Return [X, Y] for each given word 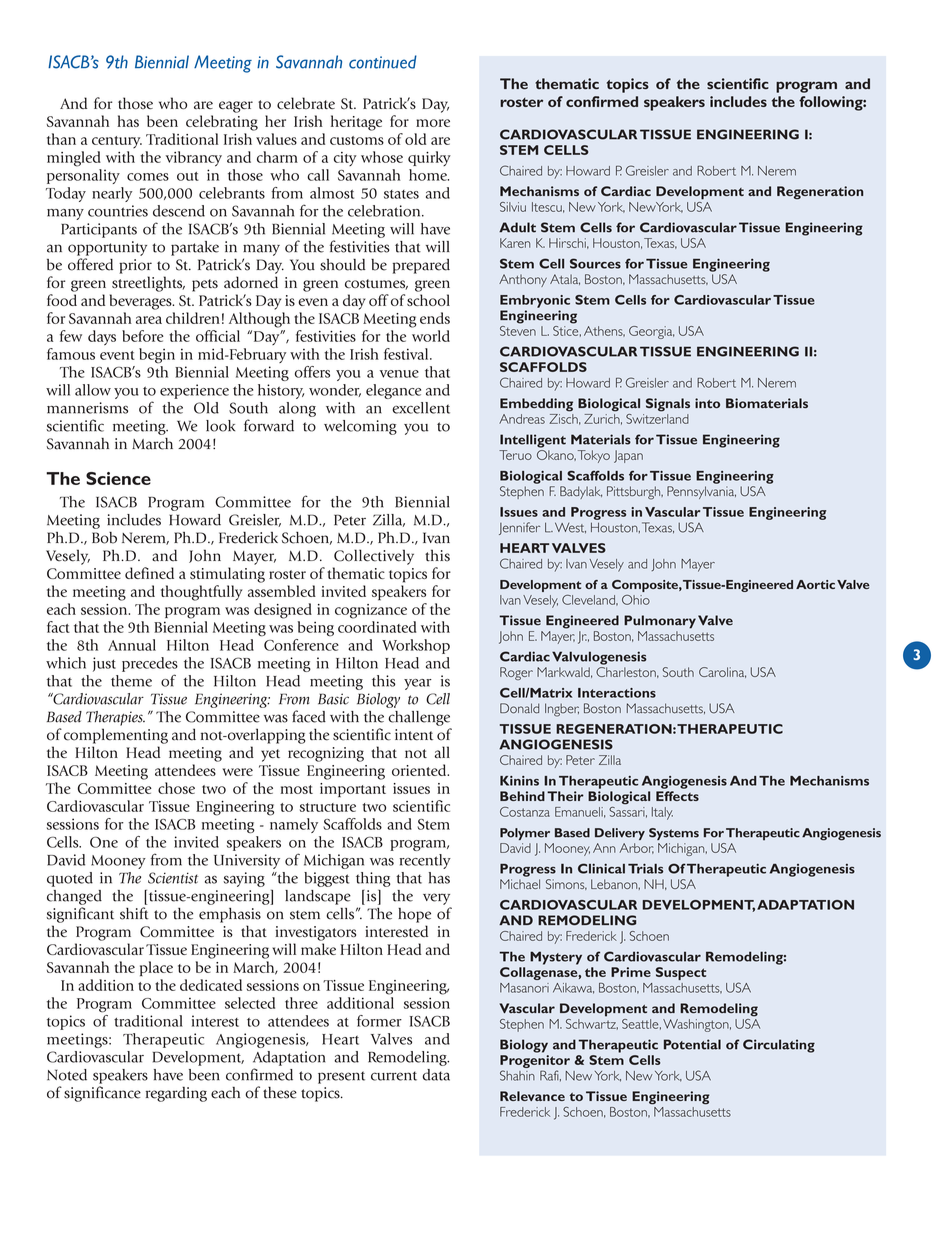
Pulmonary [660, 622]
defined [149, 573]
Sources [595, 263]
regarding [176, 1094]
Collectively [374, 557]
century [117, 142]
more [433, 123]
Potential [692, 1044]
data [436, 1075]
